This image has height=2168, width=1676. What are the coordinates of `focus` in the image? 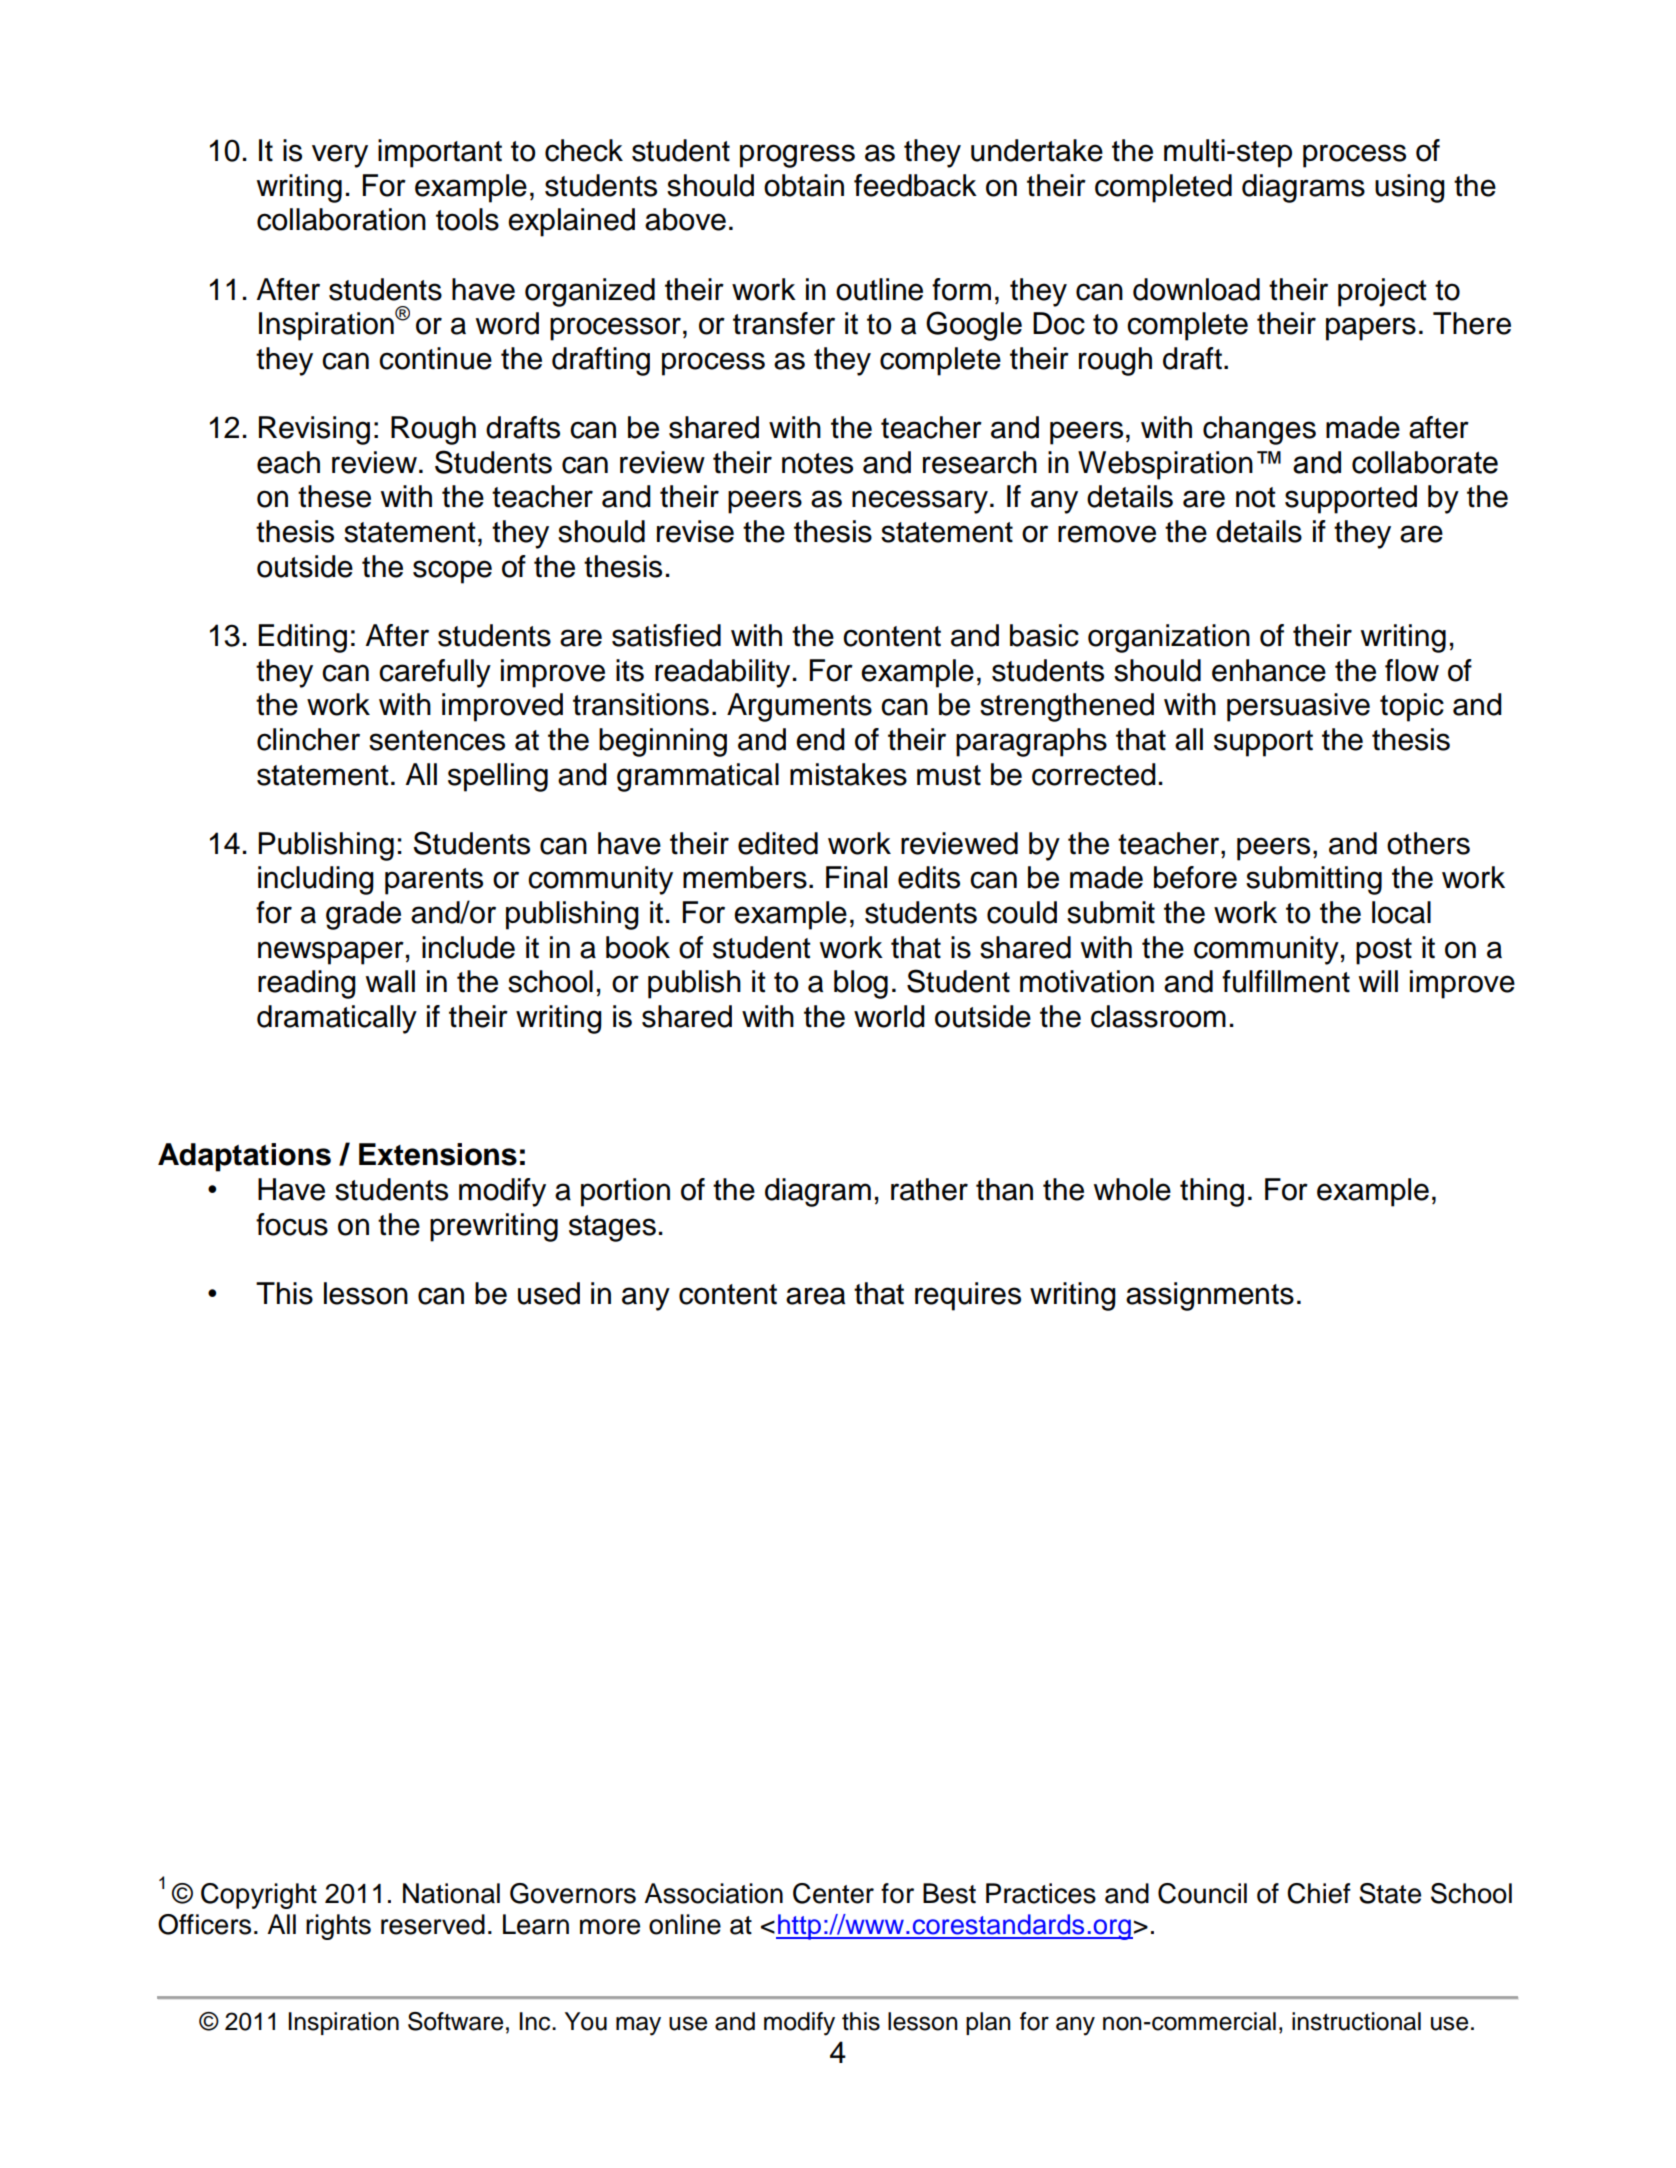 It's located at (292, 1224).
